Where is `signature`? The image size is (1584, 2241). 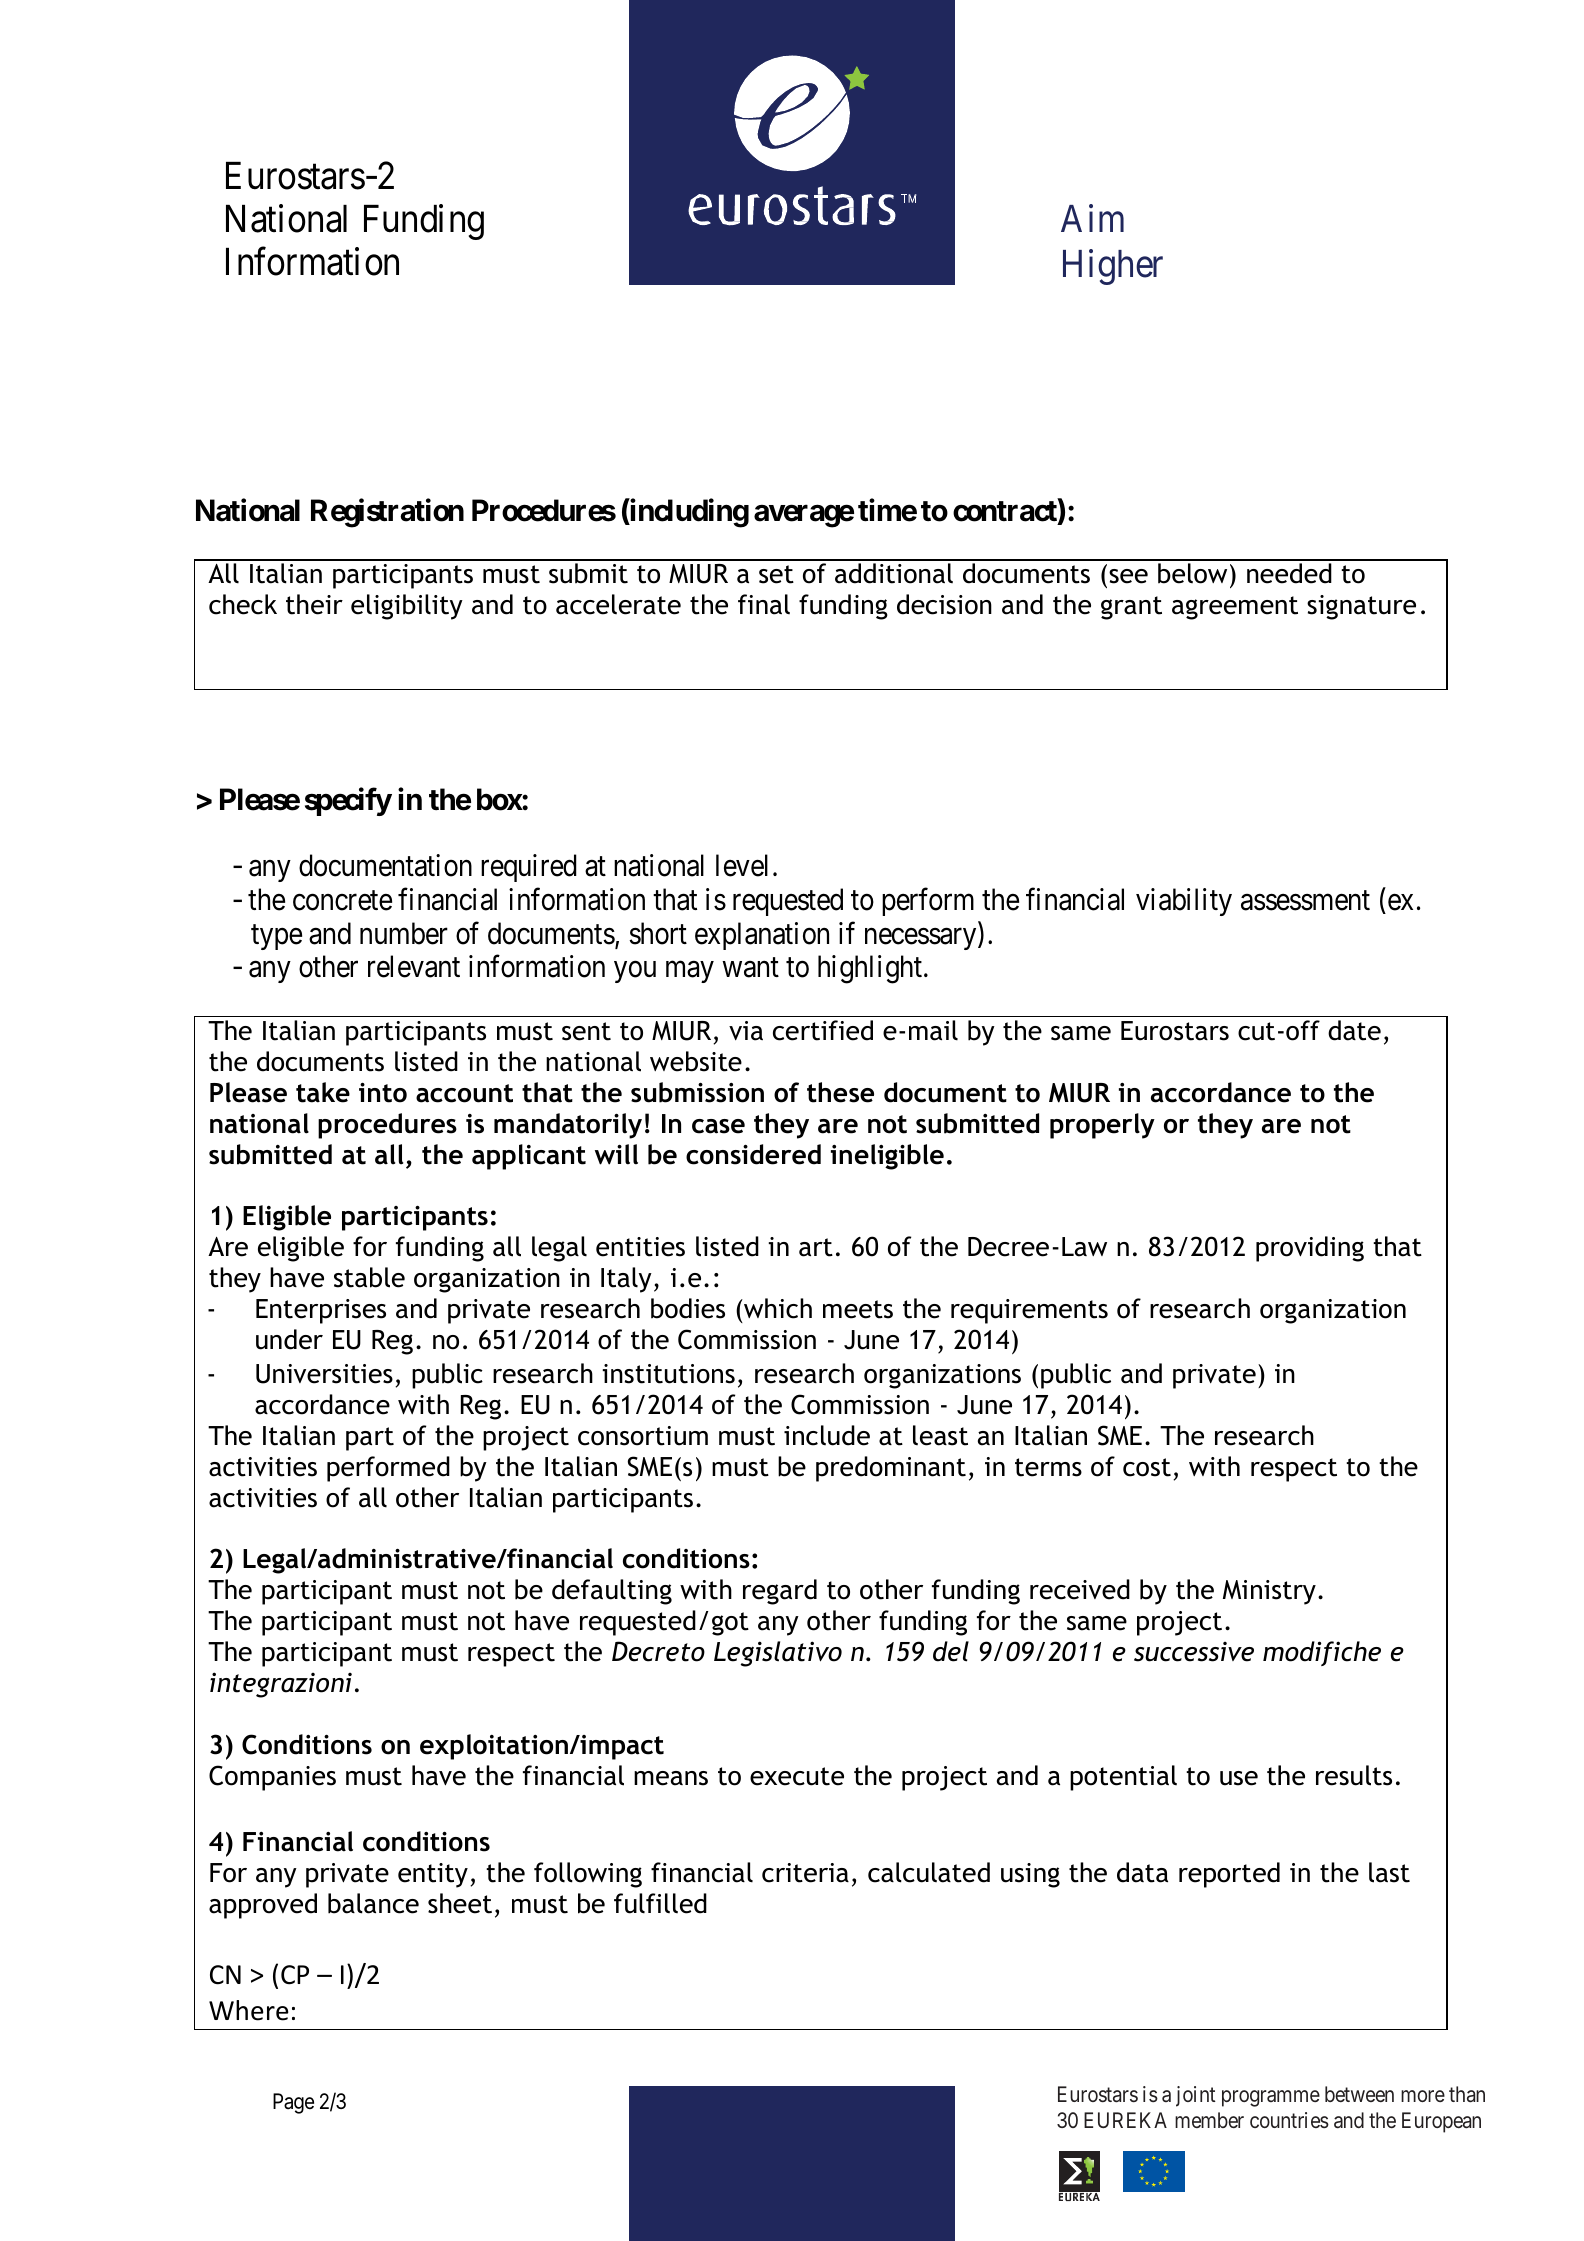
signature is located at coordinates (1361, 607).
